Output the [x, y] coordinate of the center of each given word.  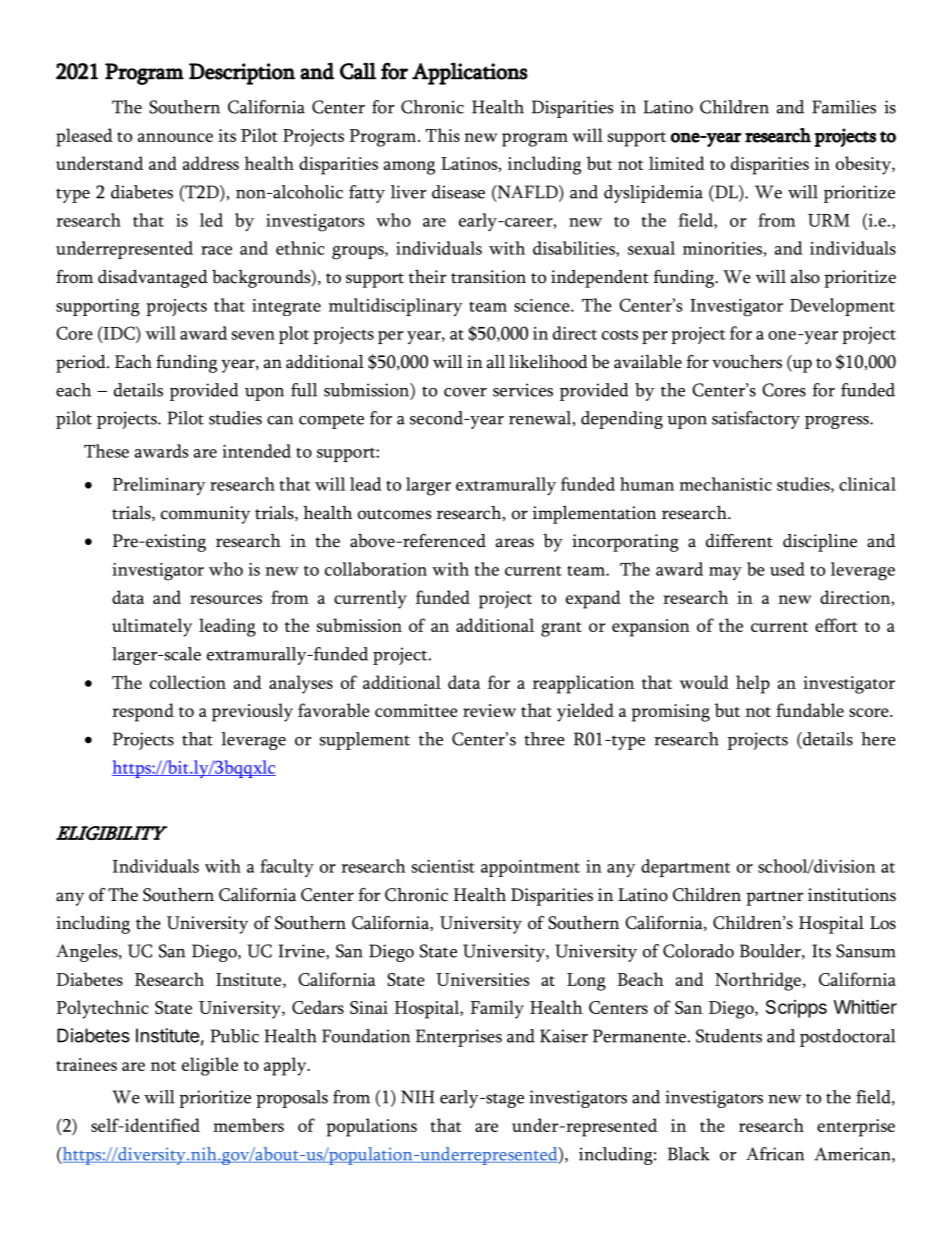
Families [844, 107]
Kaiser [564, 1036]
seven [253, 335]
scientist [443, 866]
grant [561, 629]
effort [836, 625]
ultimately [152, 627]
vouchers [747, 362]
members [248, 1125]
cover [465, 392]
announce [175, 137]
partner [775, 898]
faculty [287, 868]
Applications [470, 73]
